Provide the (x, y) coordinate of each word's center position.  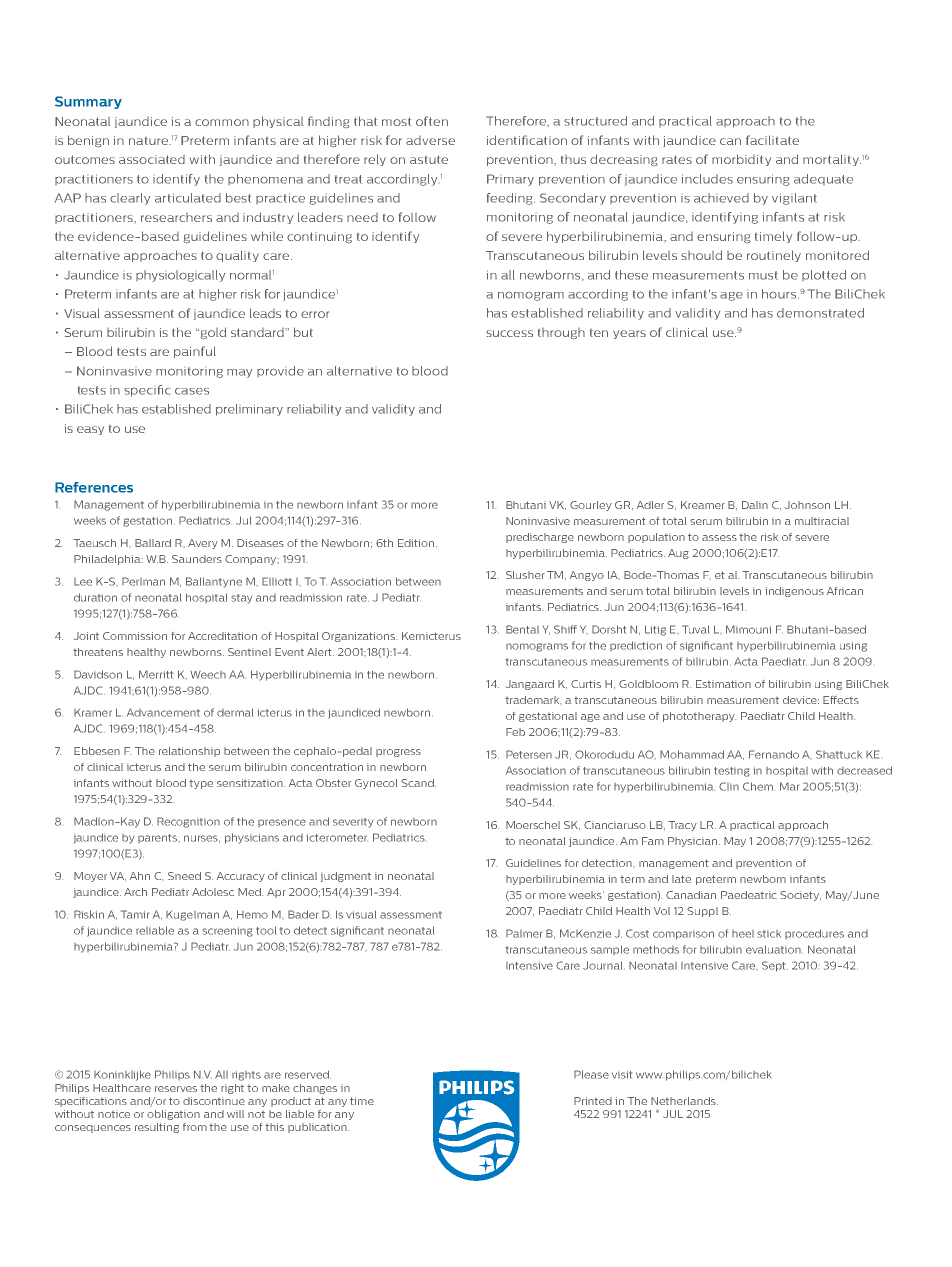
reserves (176, 1089)
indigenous (794, 592)
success (509, 333)
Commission (135, 636)
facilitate (772, 140)
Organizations (359, 637)
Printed (593, 1101)
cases (192, 391)
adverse (430, 140)
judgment (346, 877)
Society (800, 896)
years (629, 334)
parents (159, 838)
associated (152, 159)
